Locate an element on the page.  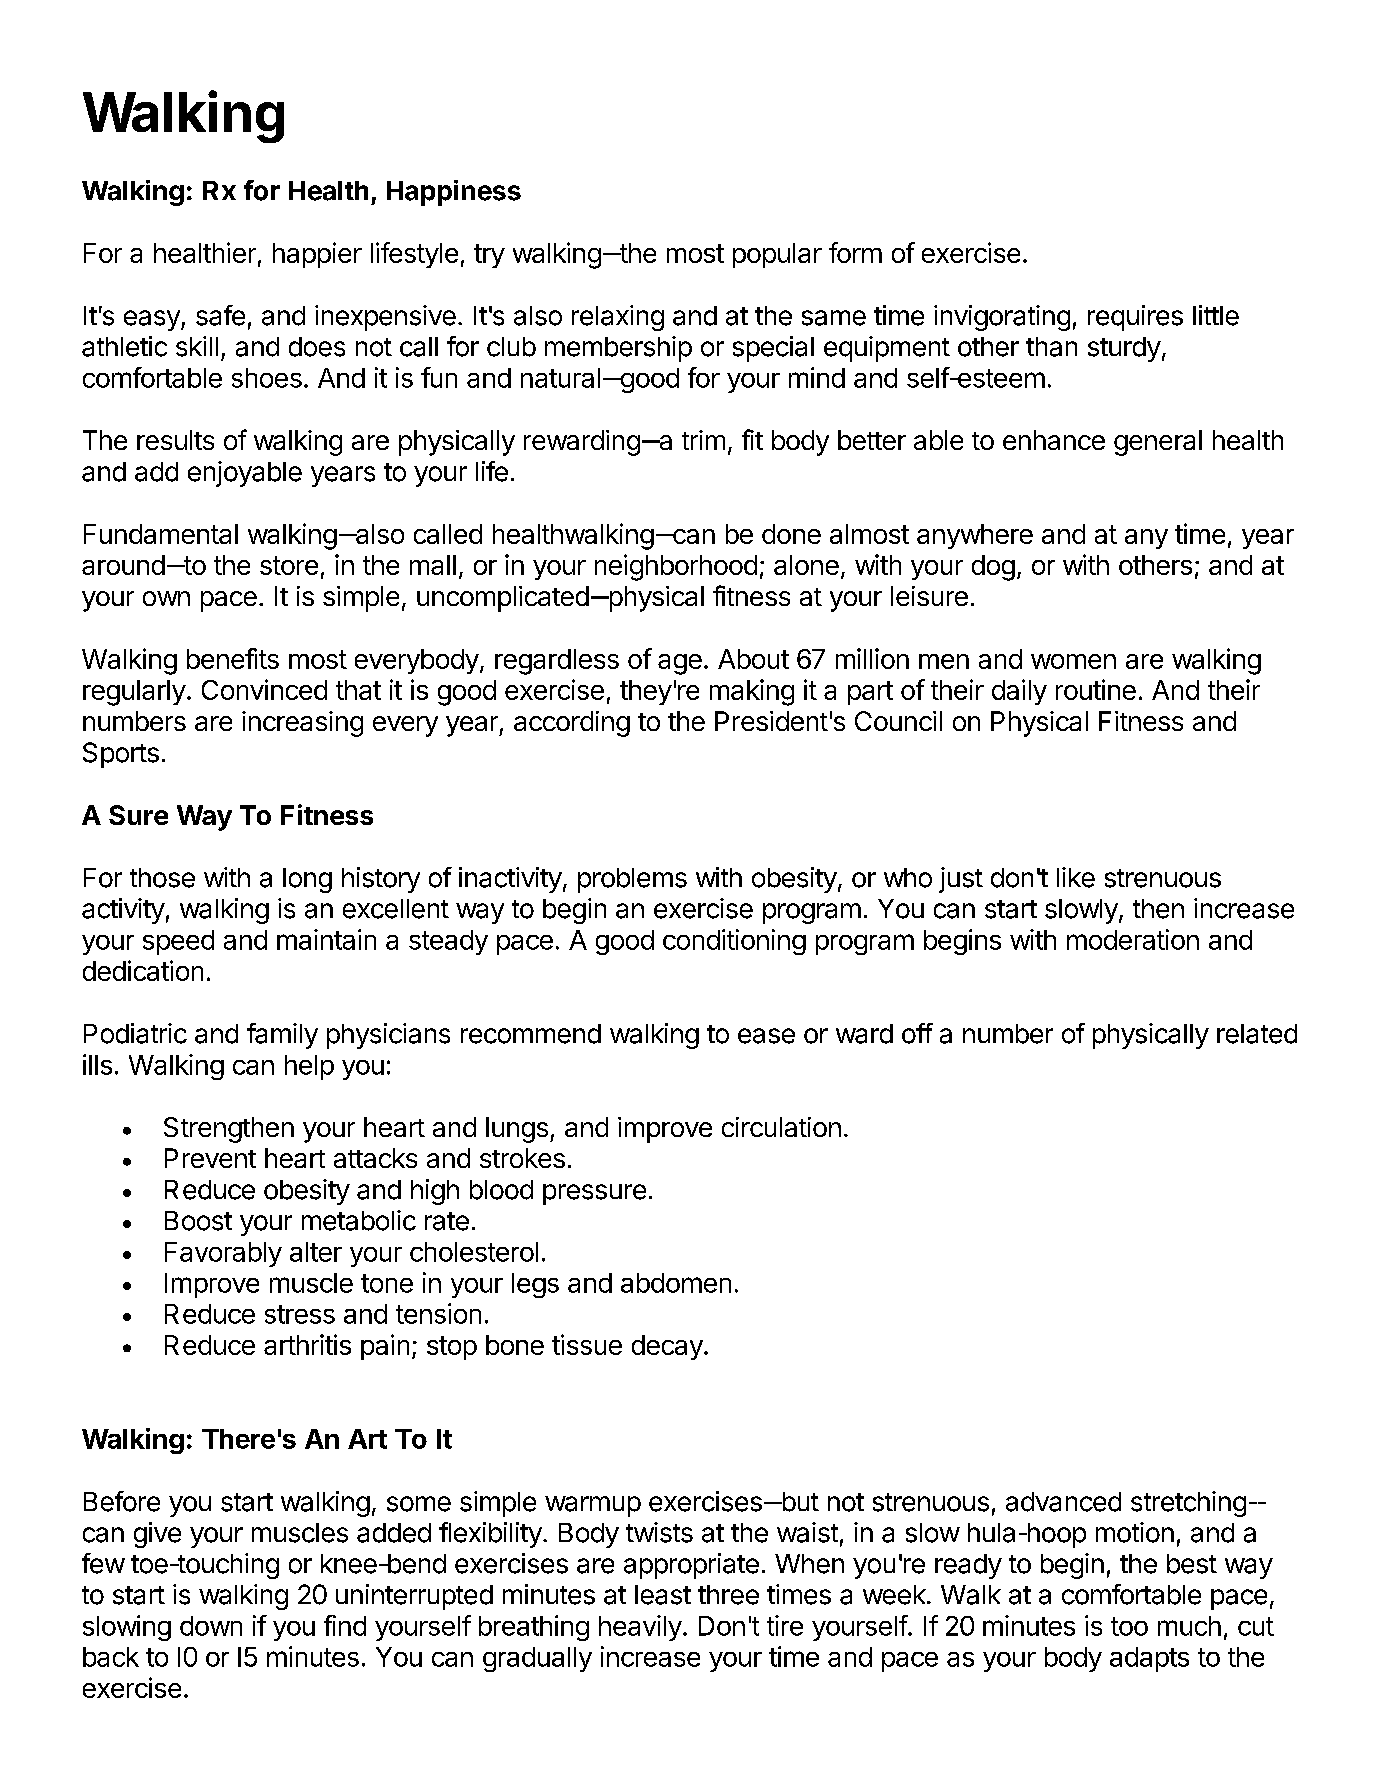
popular is located at coordinates (777, 255).
